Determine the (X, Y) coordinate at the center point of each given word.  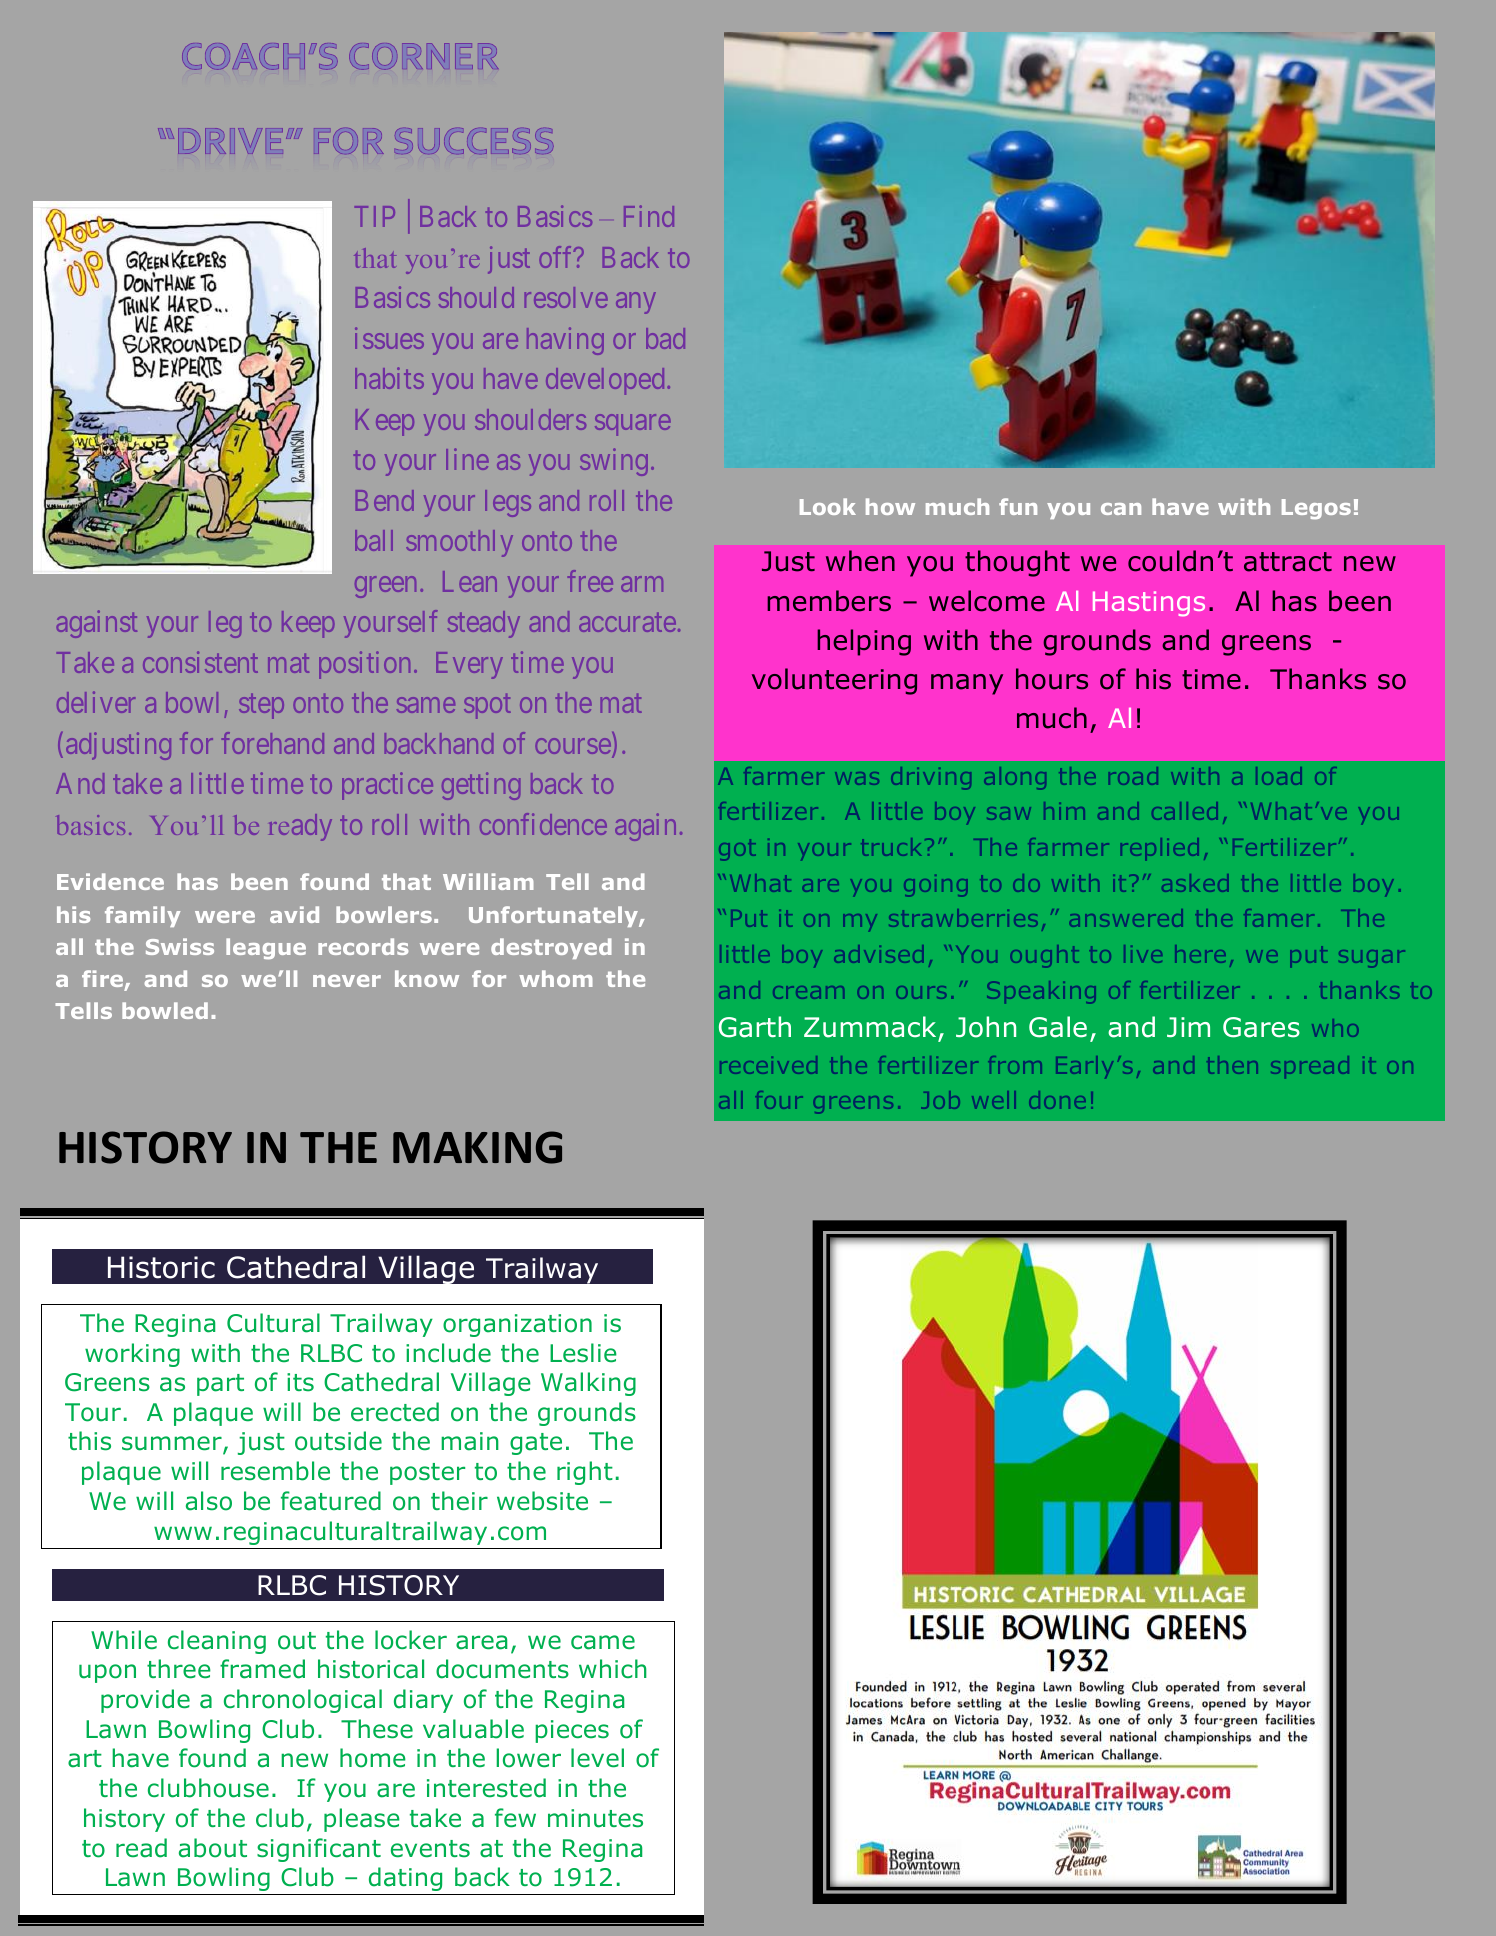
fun (1018, 506)
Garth (755, 1027)
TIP (375, 216)
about (213, 1848)
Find (649, 216)
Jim (1188, 1027)
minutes (595, 1818)
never (347, 981)
